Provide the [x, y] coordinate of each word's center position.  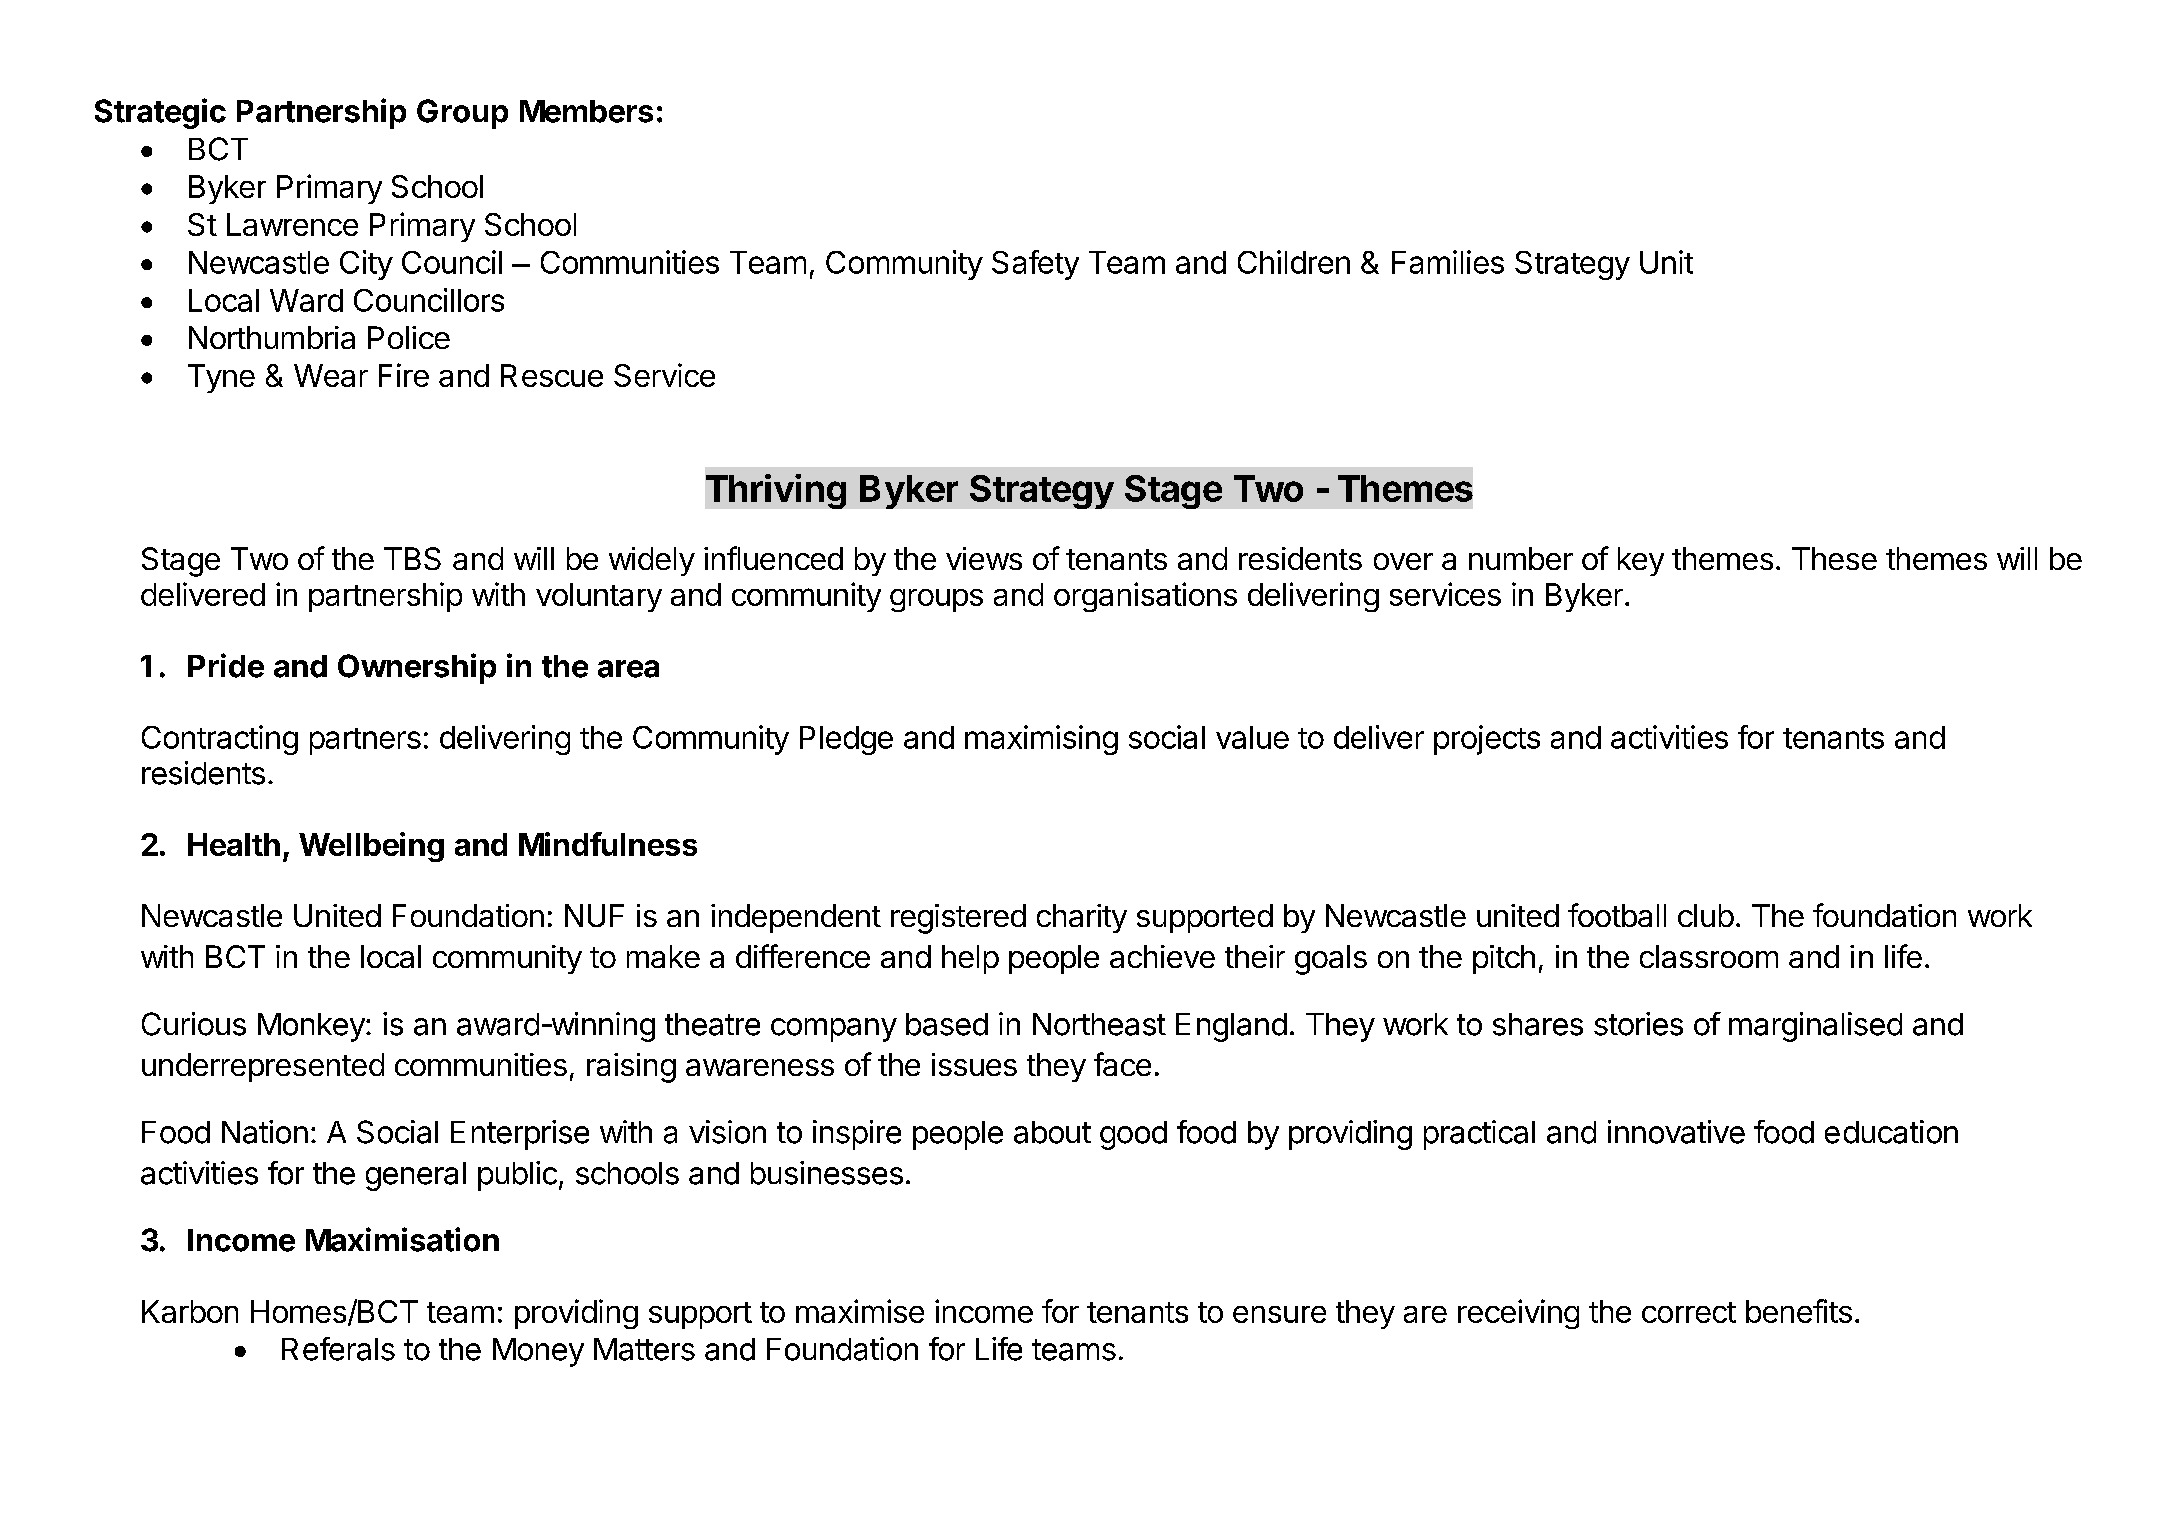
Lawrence [292, 224]
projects [1487, 740]
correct [1689, 1312]
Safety [1035, 265]
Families [1448, 262]
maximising [1041, 740]
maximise [860, 1311]
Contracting [220, 740]
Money [538, 1352]
